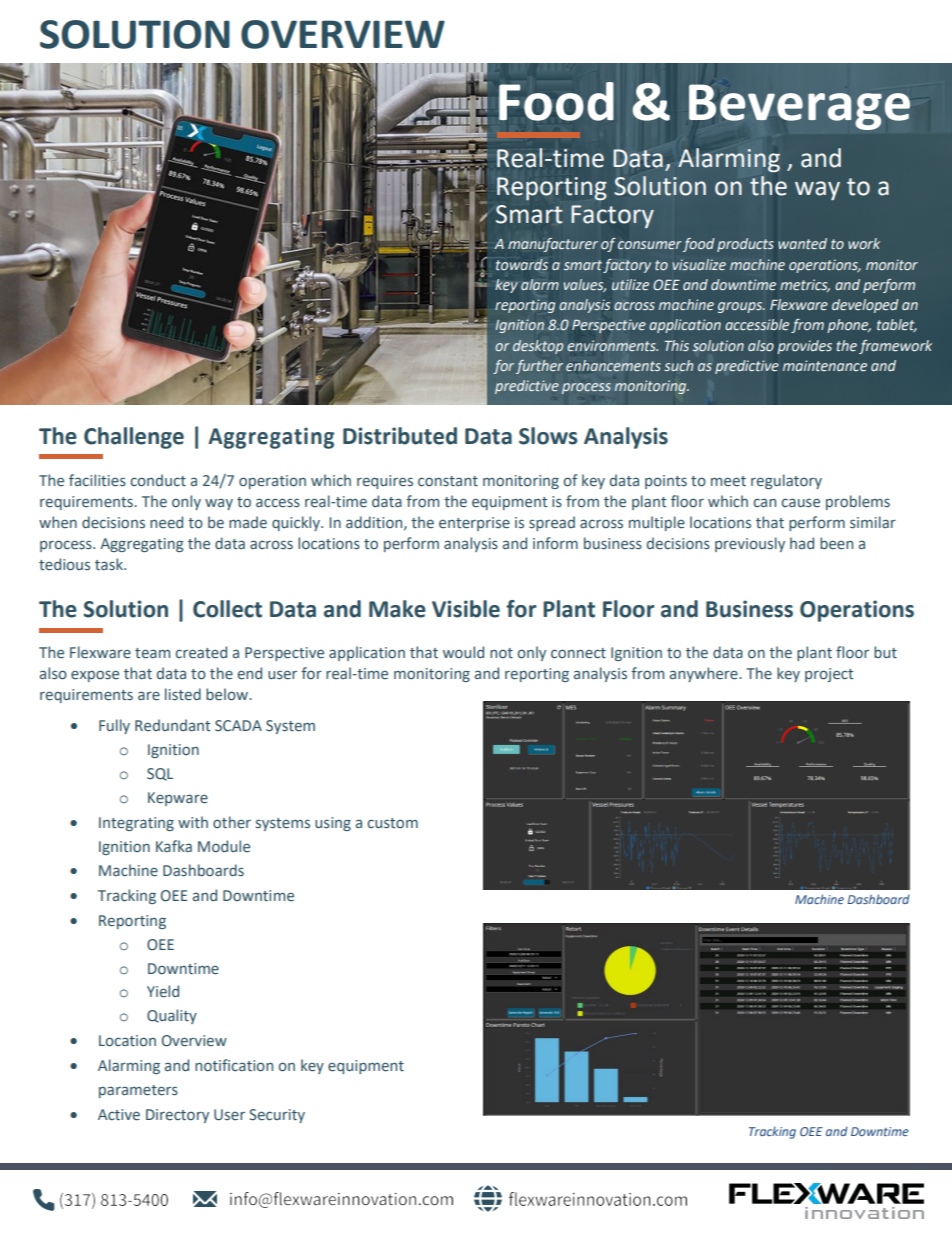 Image resolution: width=952 pixels, height=1233 pixels. What do you see at coordinates (750, 544) in the screenshot?
I see `previously` at bounding box center [750, 544].
